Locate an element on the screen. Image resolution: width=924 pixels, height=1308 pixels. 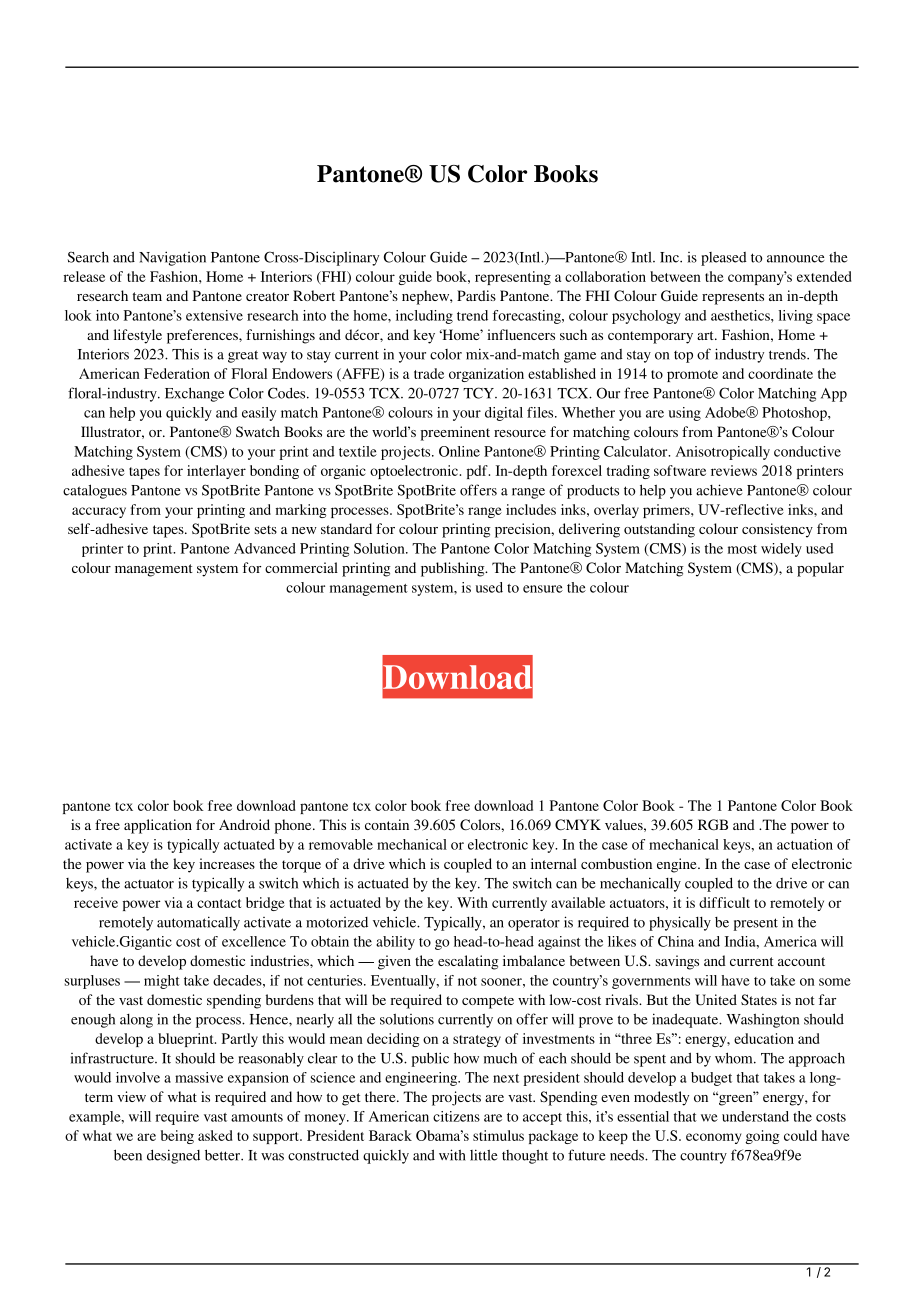
contain is located at coordinates (387, 824).
